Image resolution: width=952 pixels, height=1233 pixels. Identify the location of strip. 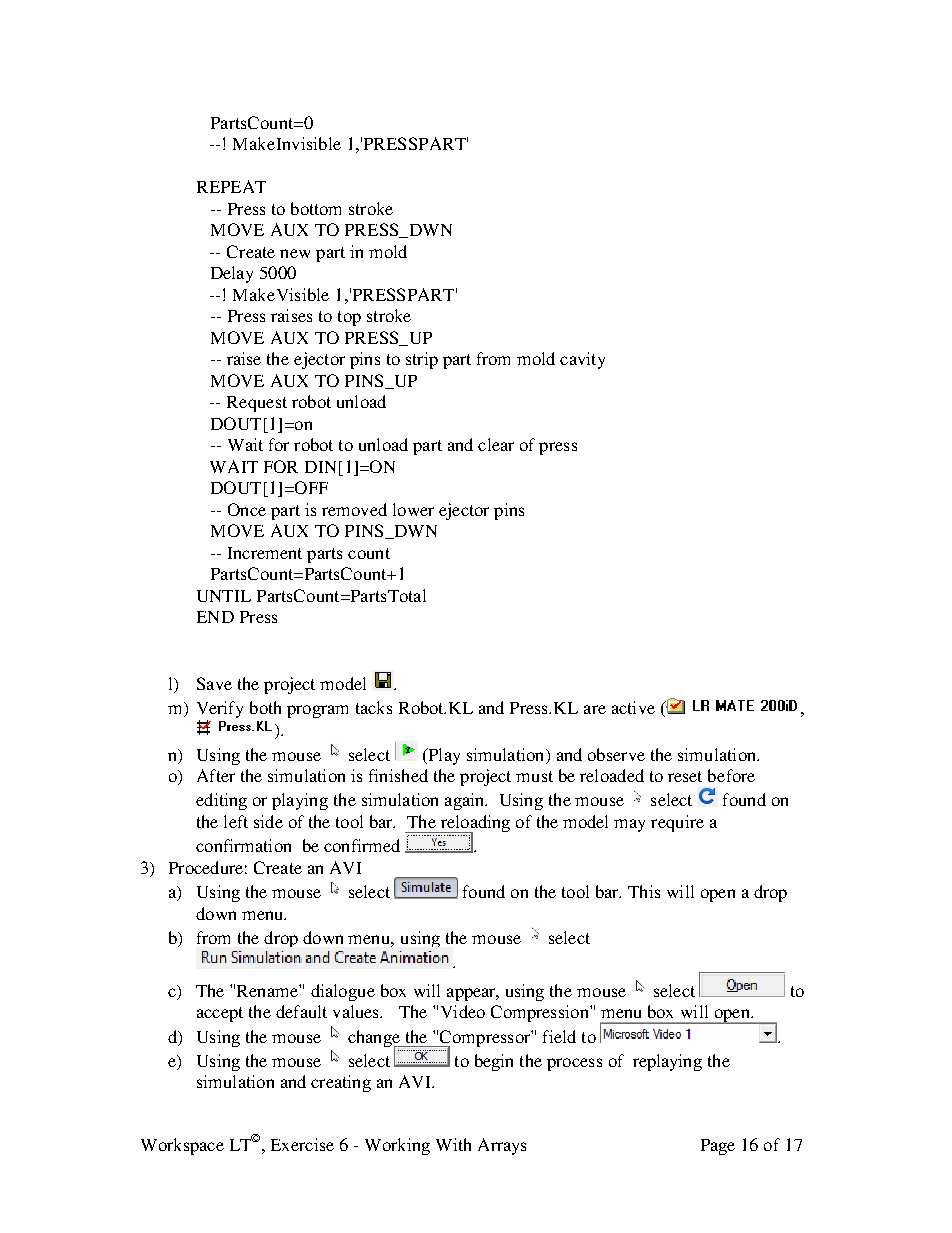
(422, 360).
